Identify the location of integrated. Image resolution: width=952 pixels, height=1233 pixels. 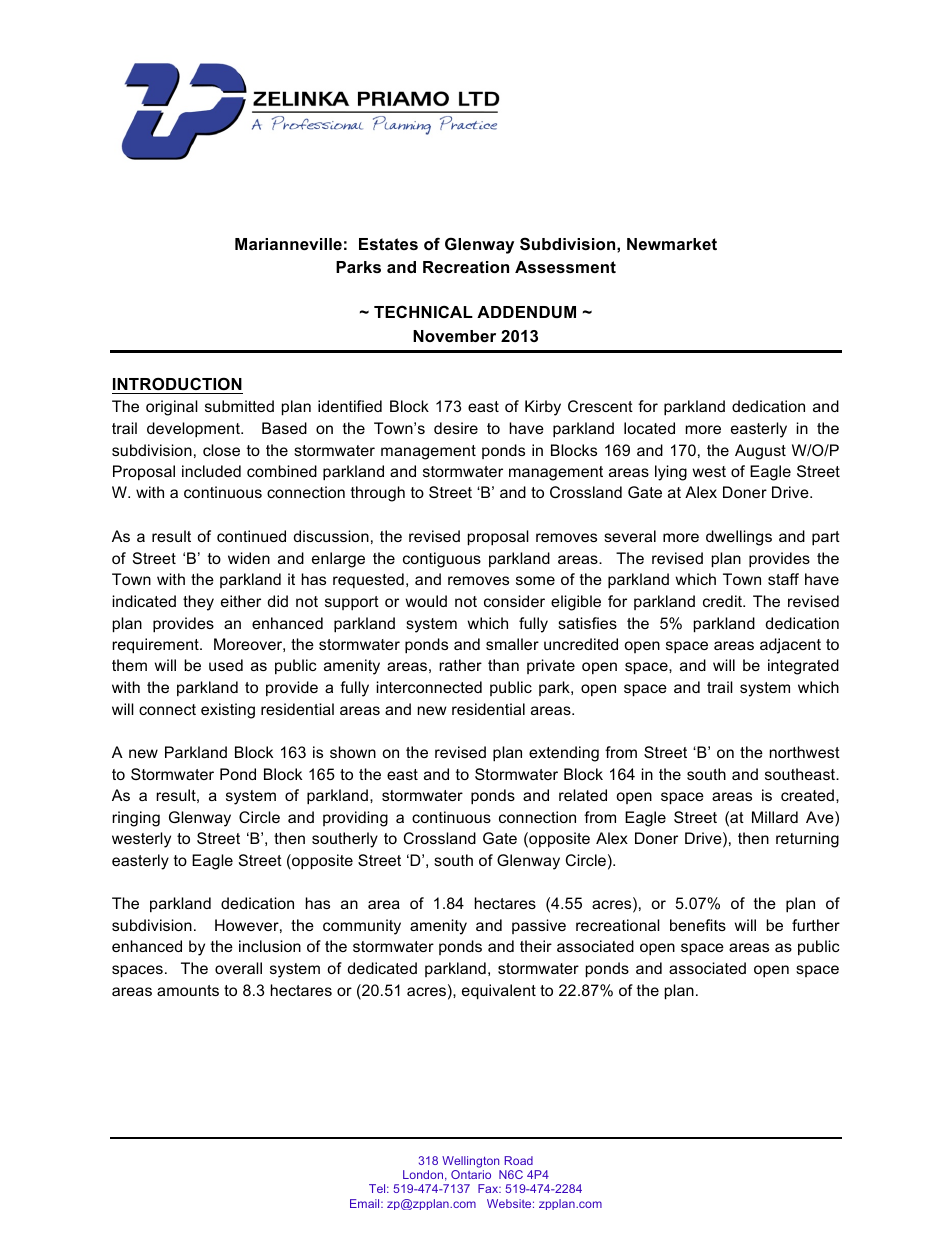
(803, 667).
